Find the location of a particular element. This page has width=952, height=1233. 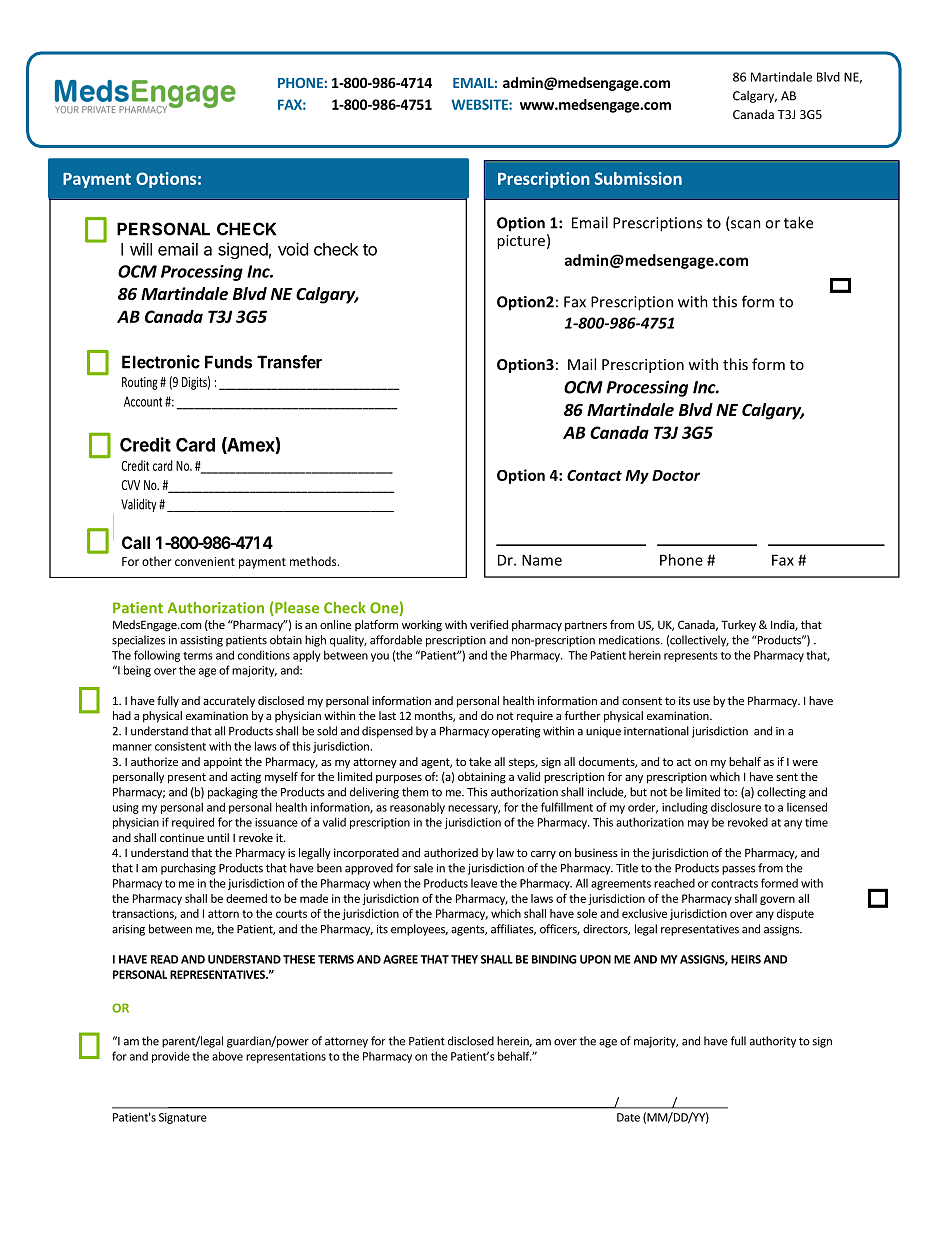

above is located at coordinates (227, 1056).
